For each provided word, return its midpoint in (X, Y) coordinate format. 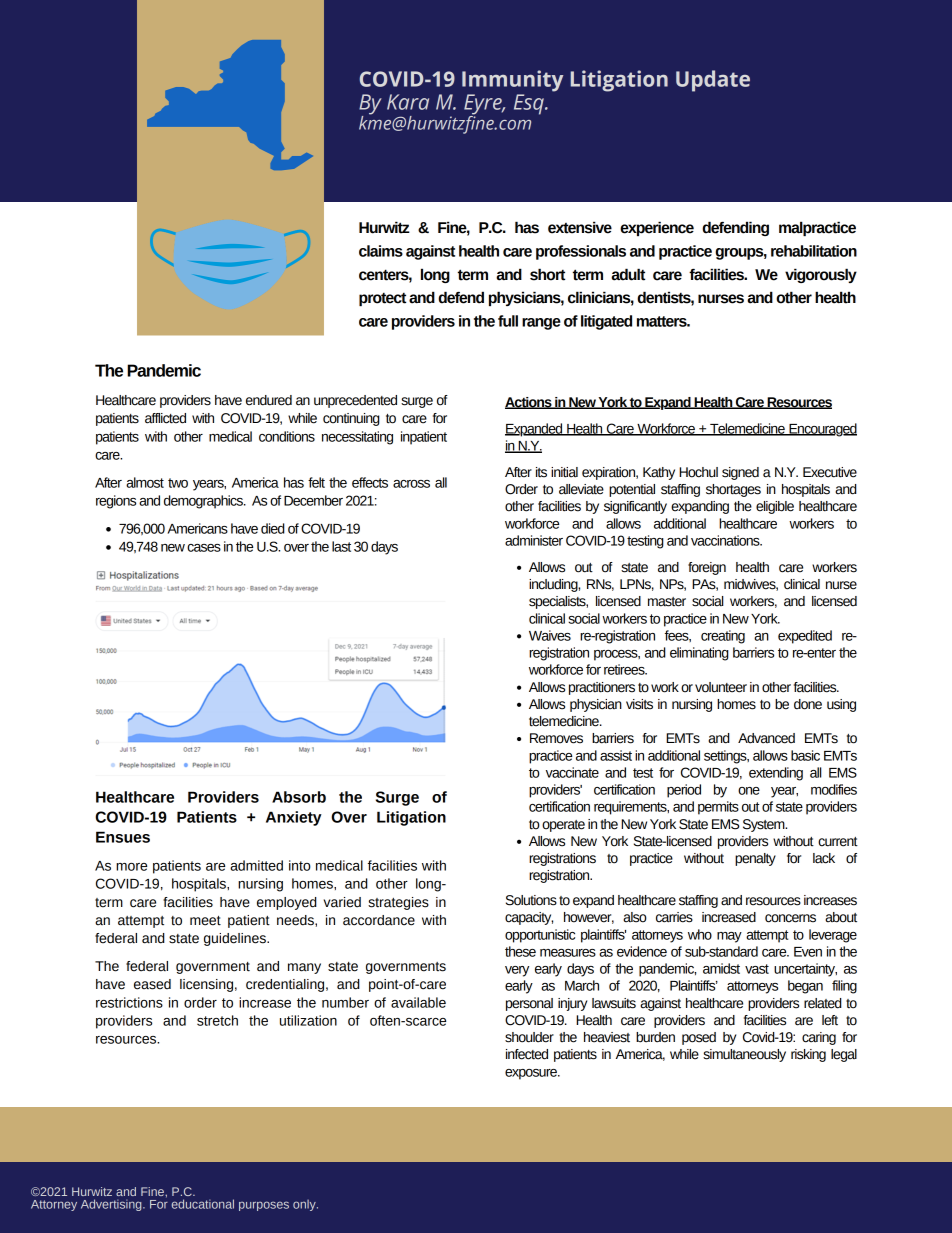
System (765, 825)
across (411, 484)
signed (740, 473)
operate (563, 826)
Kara (408, 102)
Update (713, 81)
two (178, 483)
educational (203, 1204)
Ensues (123, 837)
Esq (530, 104)
